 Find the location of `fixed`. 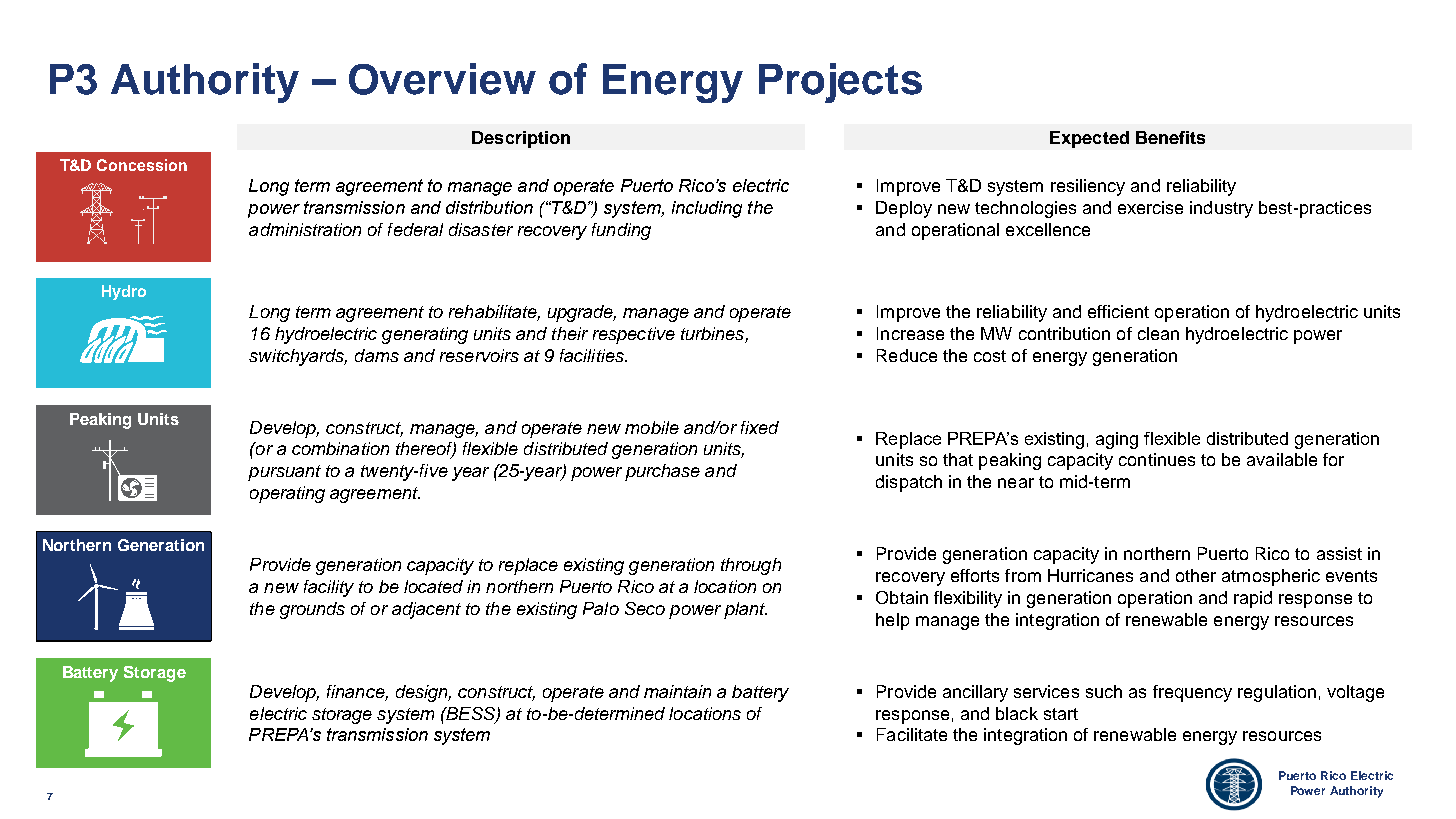

fixed is located at coordinates (760, 427).
